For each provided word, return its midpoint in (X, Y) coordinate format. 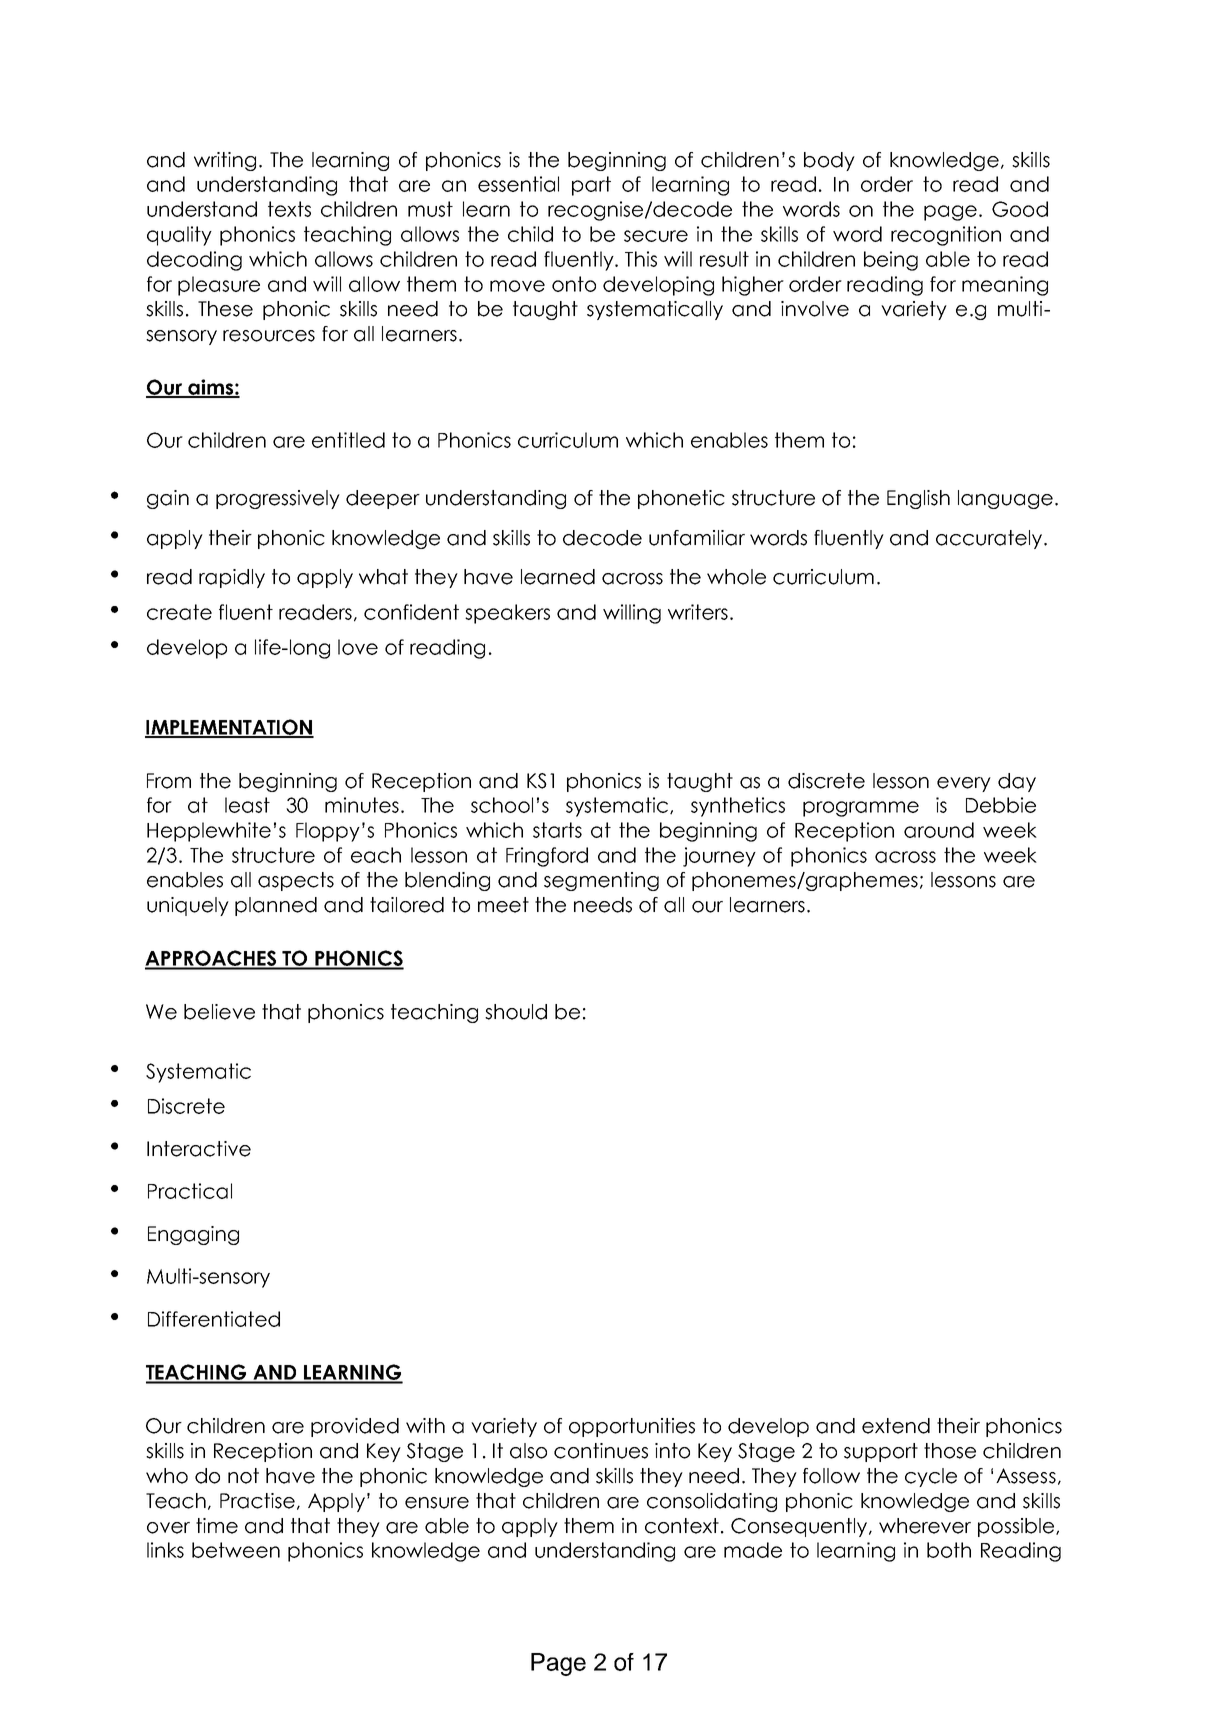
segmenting (601, 881)
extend (896, 1426)
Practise (257, 1501)
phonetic (681, 499)
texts (289, 209)
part (591, 186)
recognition (946, 236)
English (918, 499)
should (516, 1012)
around (939, 830)
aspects (296, 881)
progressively (278, 499)
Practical (190, 1191)
